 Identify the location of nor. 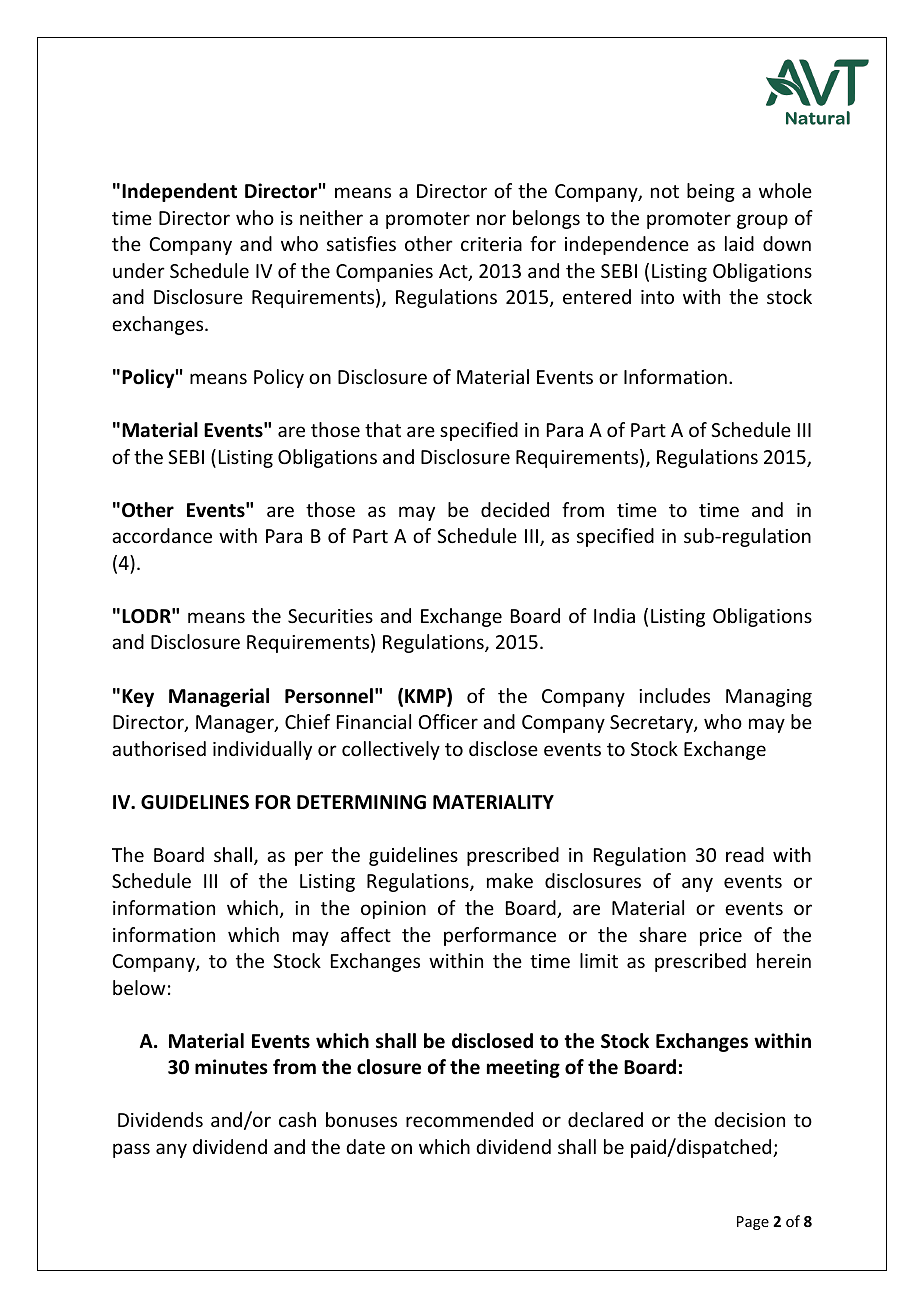
(491, 219).
